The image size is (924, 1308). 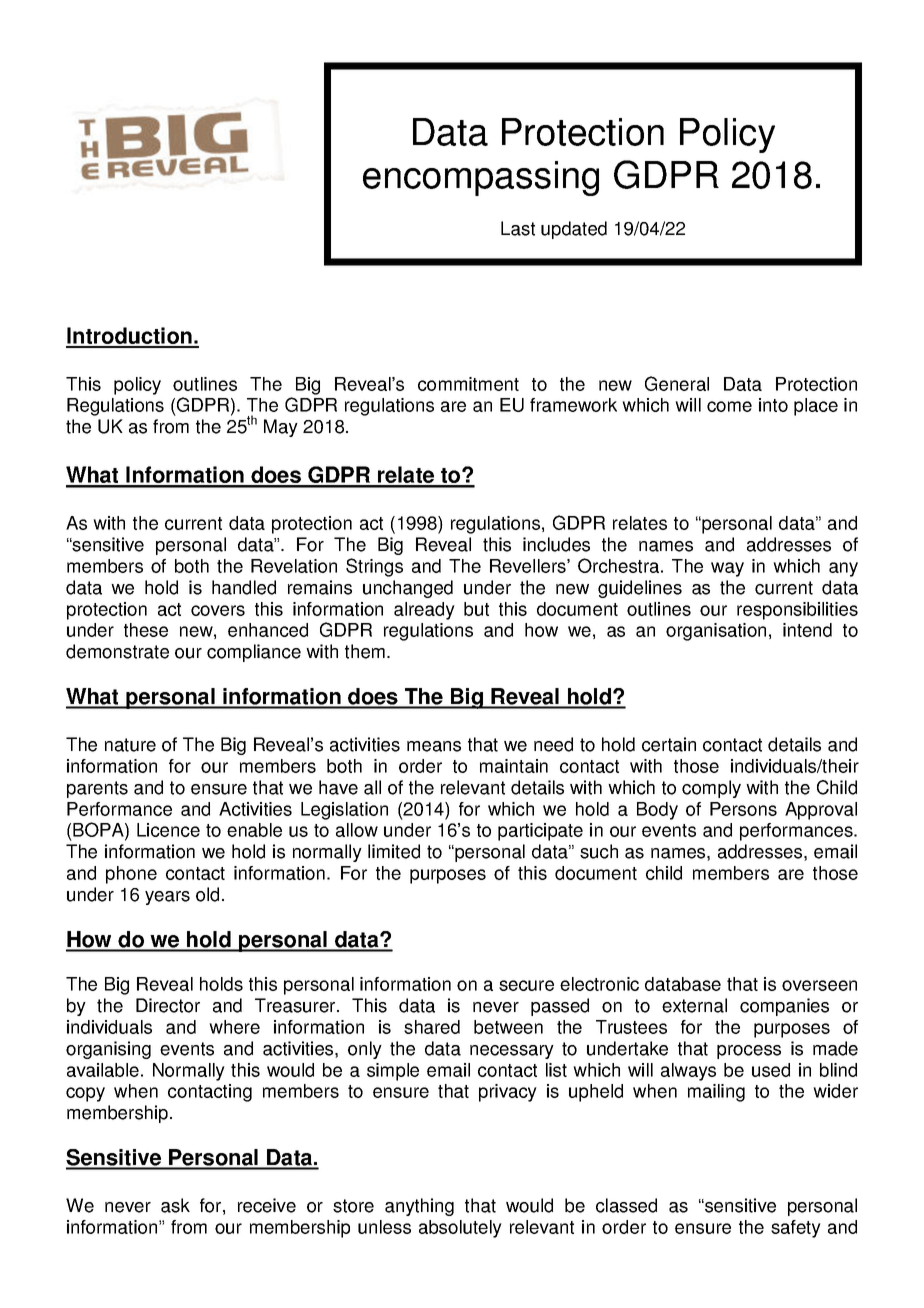 What do you see at coordinates (167, 898) in the screenshot?
I see `years` at bounding box center [167, 898].
